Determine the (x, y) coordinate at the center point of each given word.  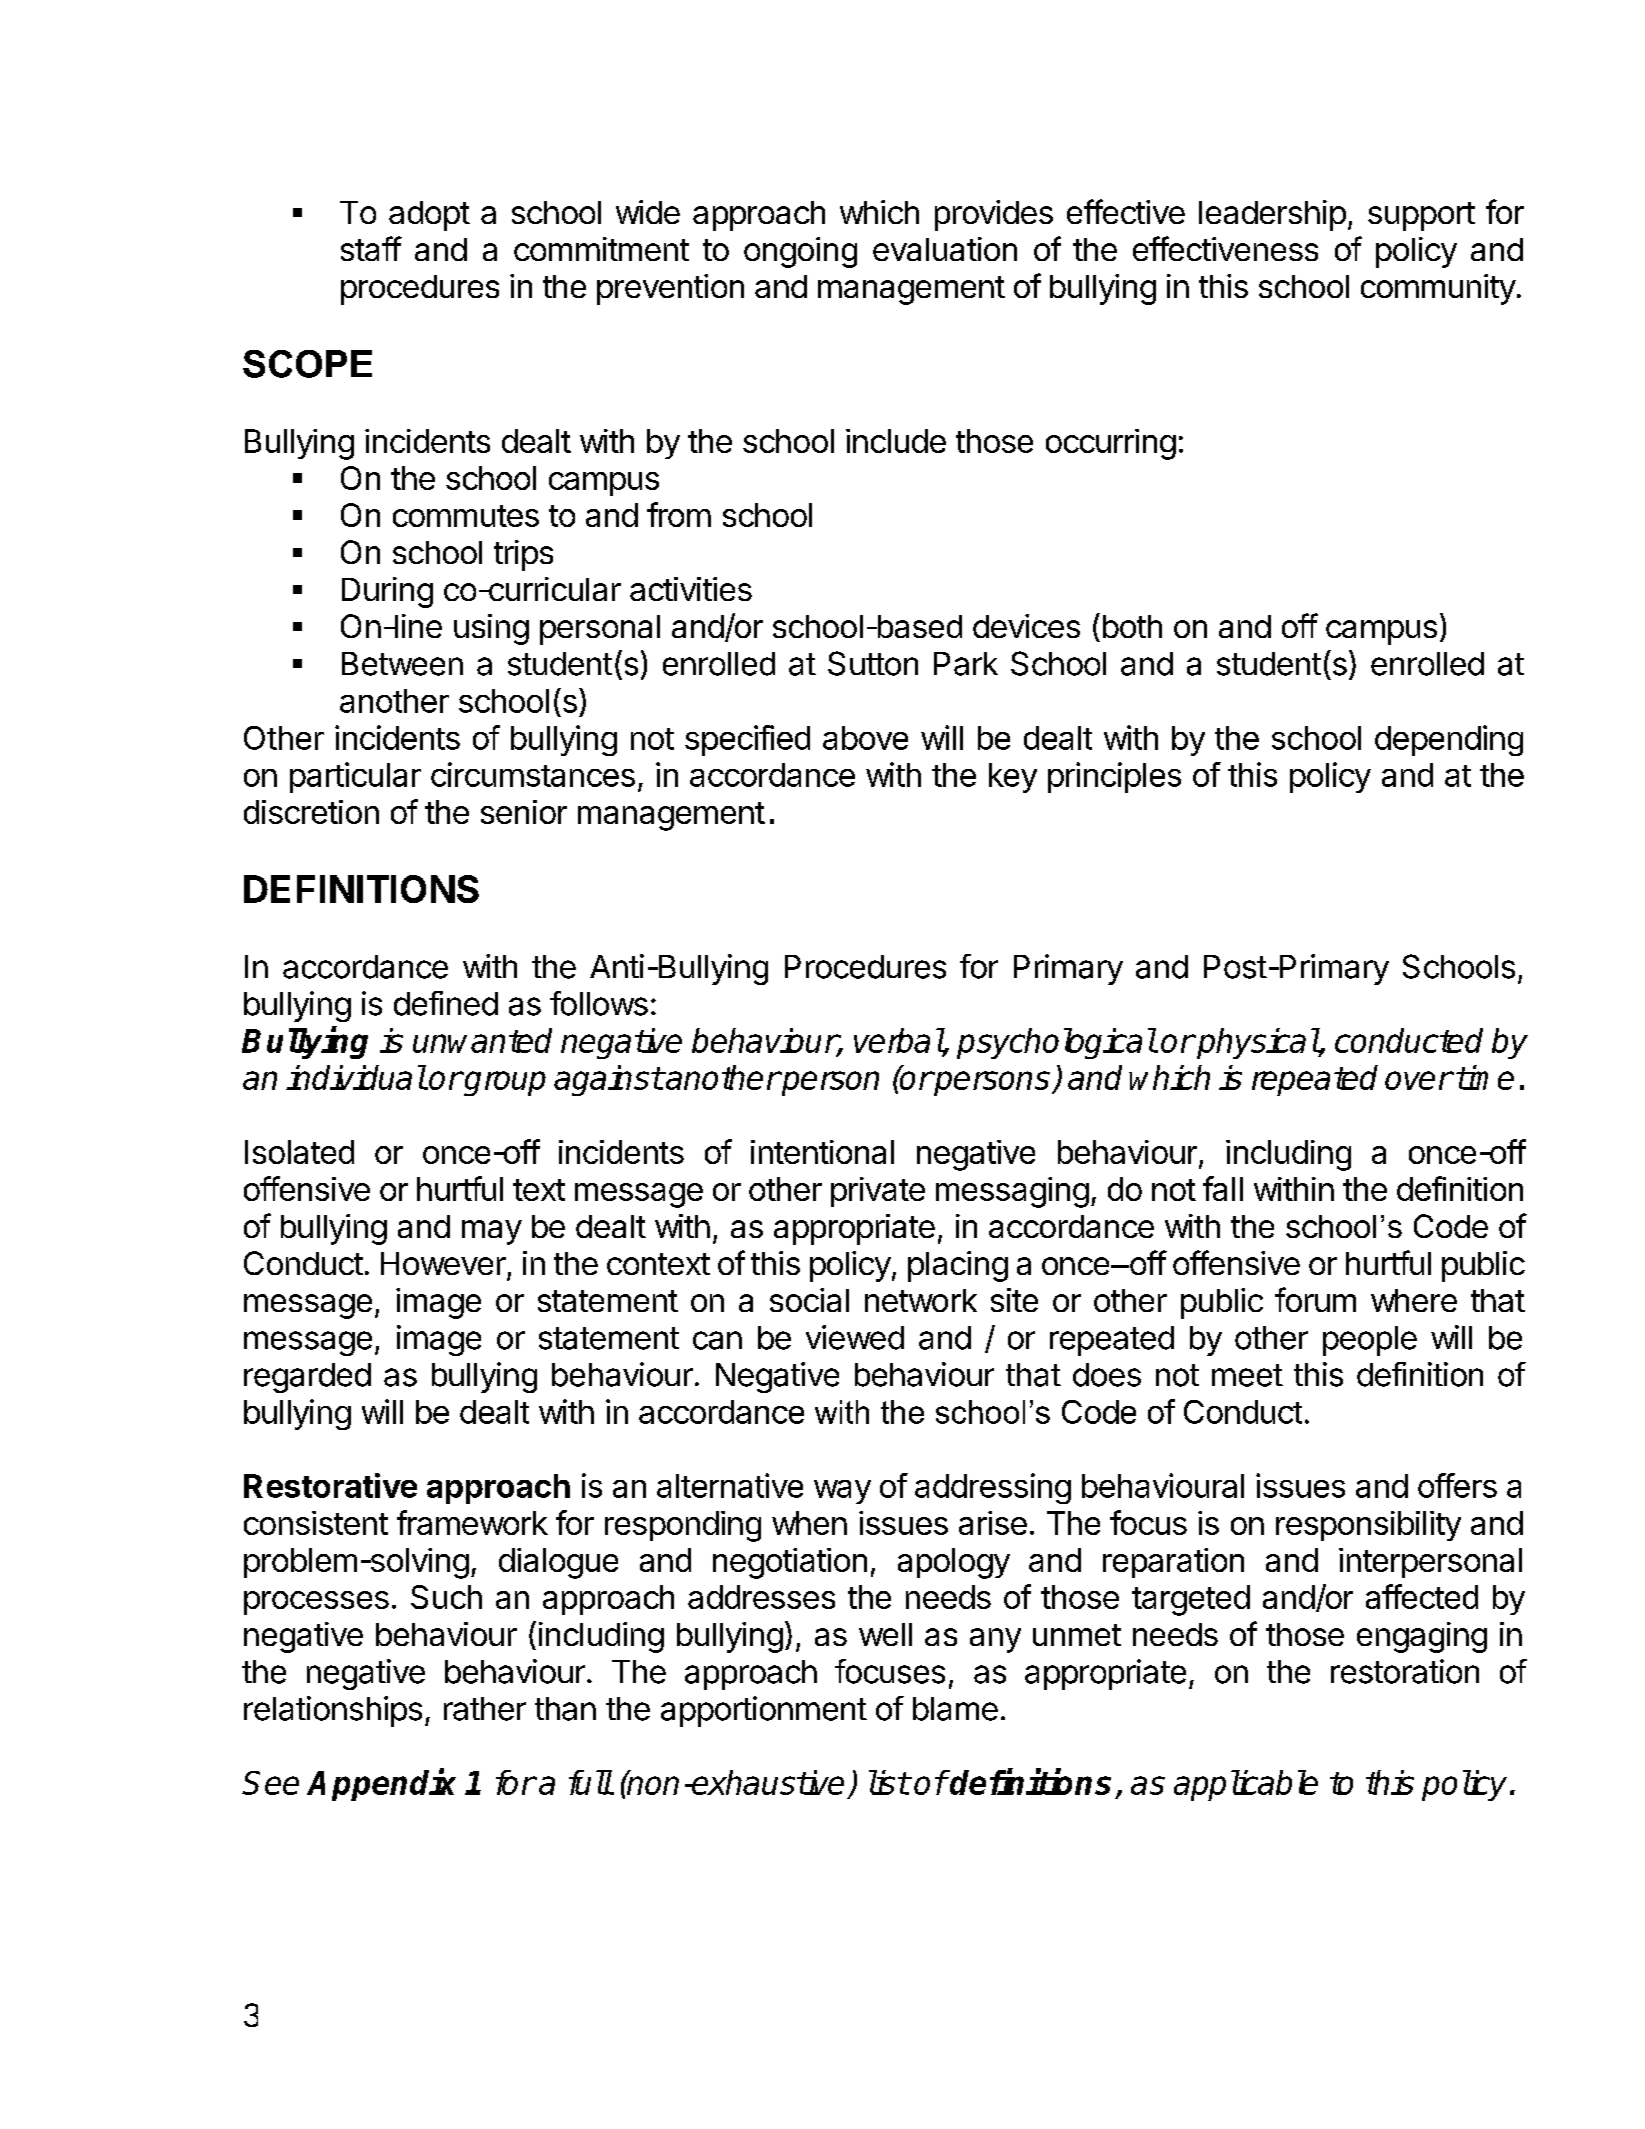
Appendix (381, 1785)
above (865, 738)
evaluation (945, 249)
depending (1449, 740)
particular (355, 777)
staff (371, 248)
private (878, 1192)
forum (1315, 1299)
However (443, 1263)
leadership (1272, 215)
